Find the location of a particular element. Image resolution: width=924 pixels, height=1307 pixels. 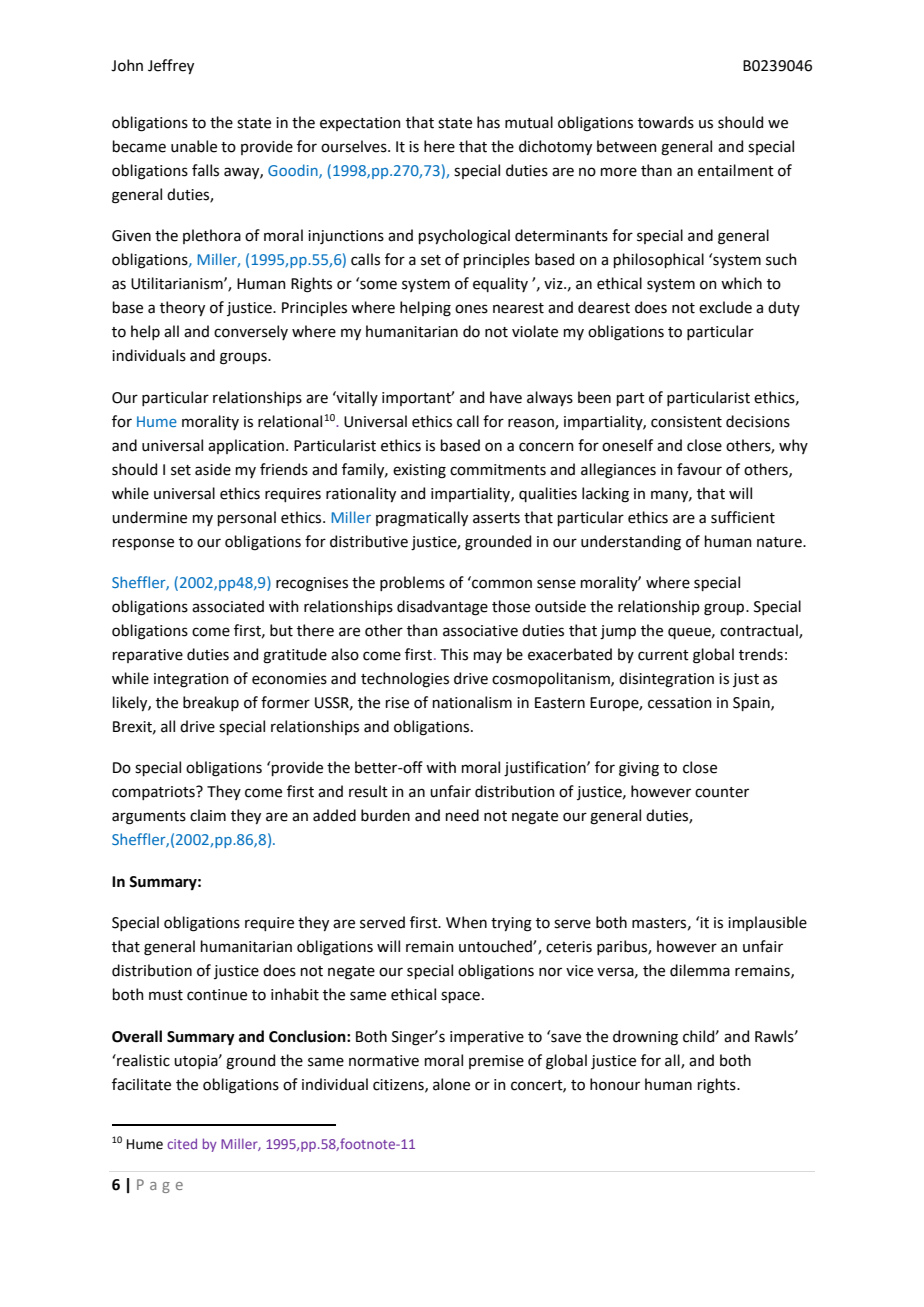

need is located at coordinates (462, 815).
